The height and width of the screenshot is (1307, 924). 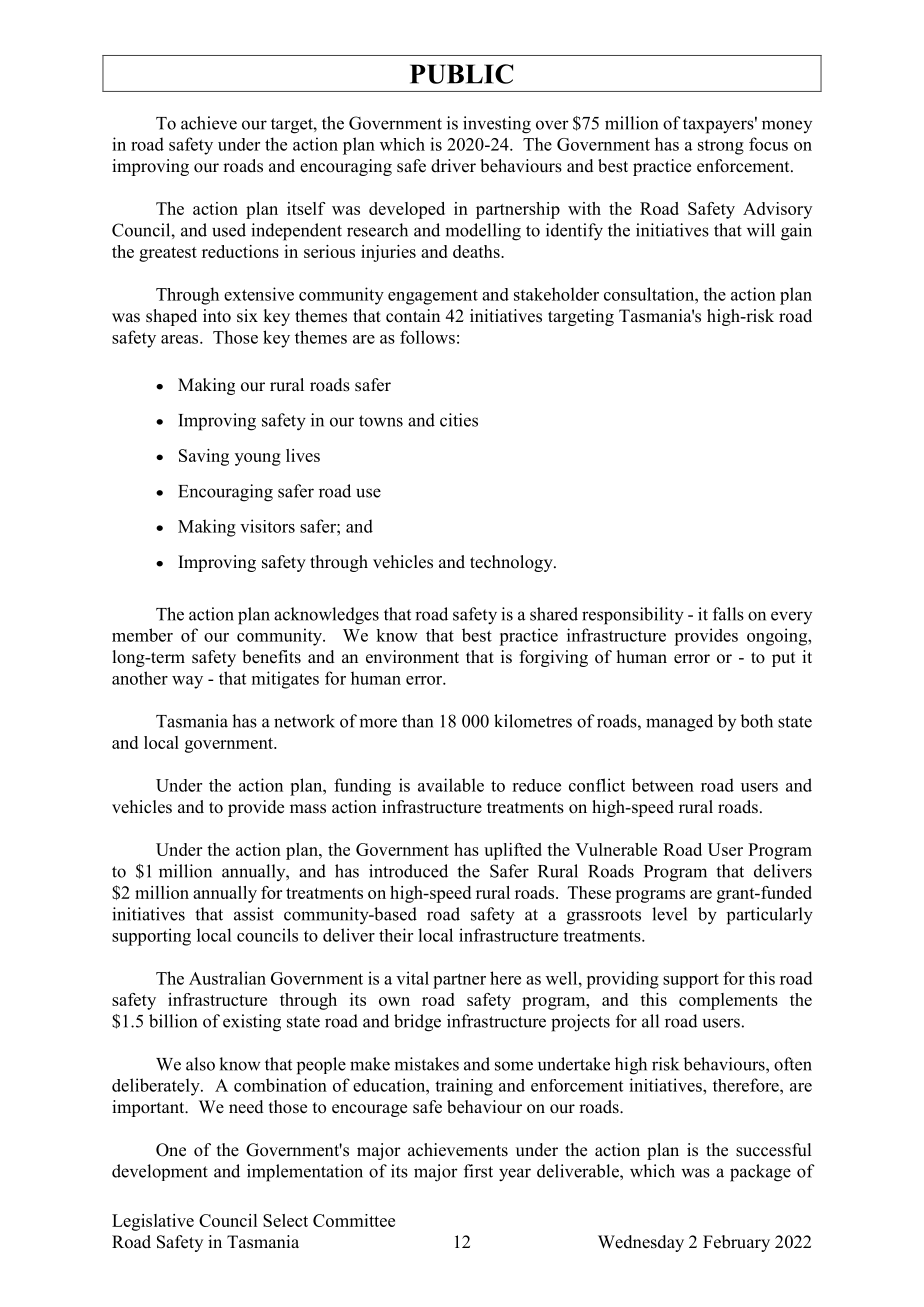 What do you see at coordinates (229, 230) in the screenshot?
I see `used` at bounding box center [229, 230].
